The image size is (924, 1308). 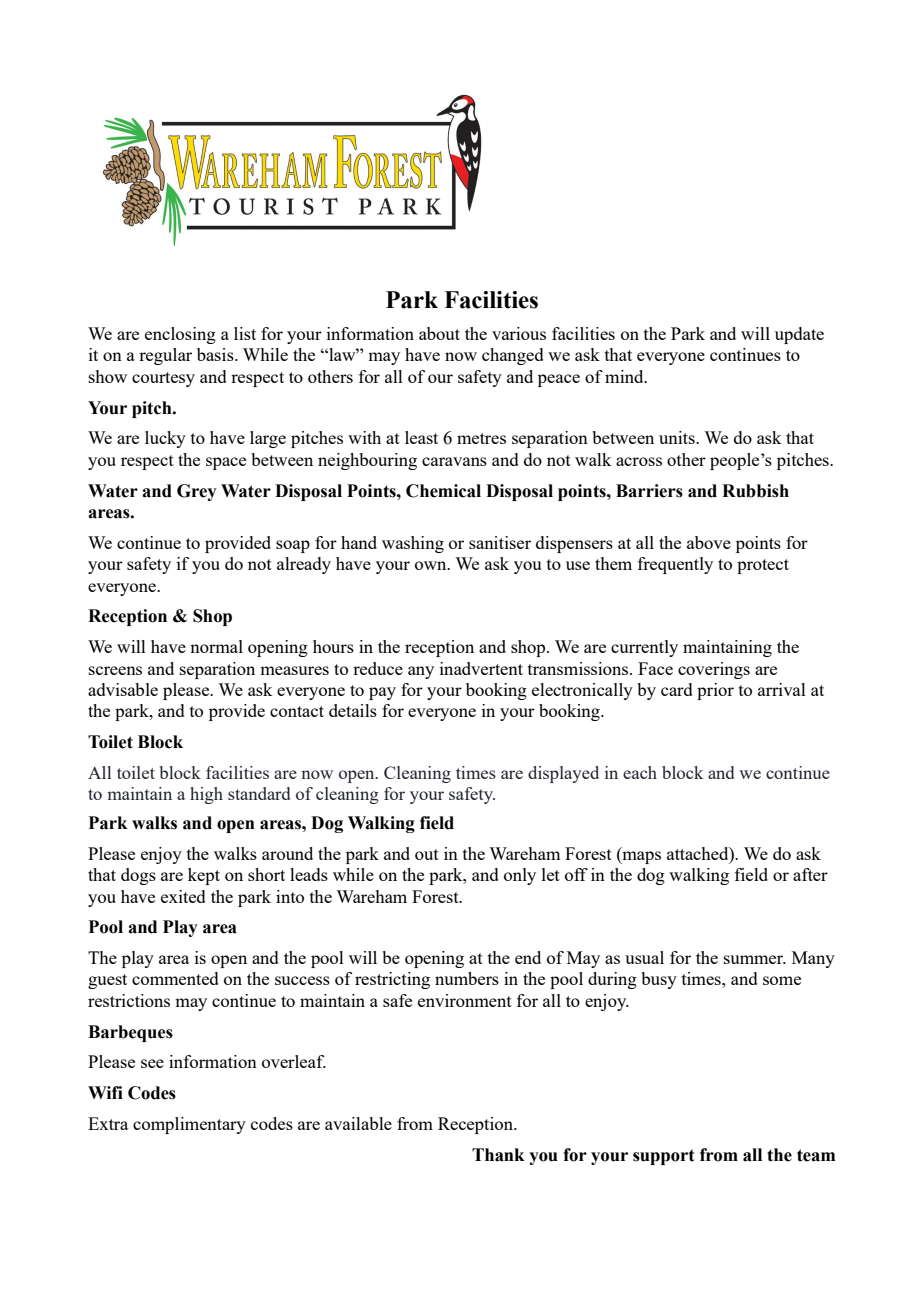 What do you see at coordinates (799, 335) in the image?
I see `update` at bounding box center [799, 335].
